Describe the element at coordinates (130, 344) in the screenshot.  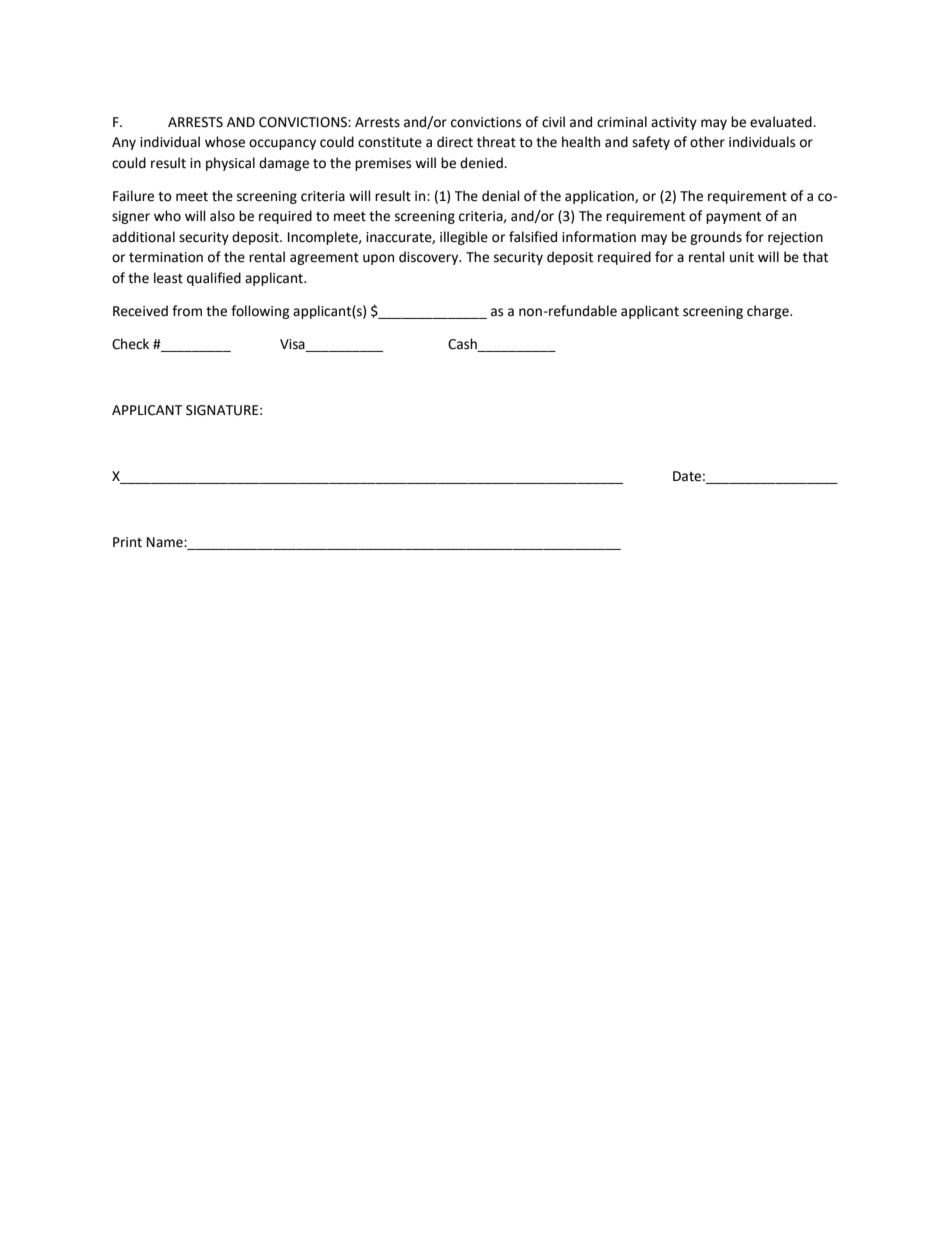
I see `Check` at that location.
